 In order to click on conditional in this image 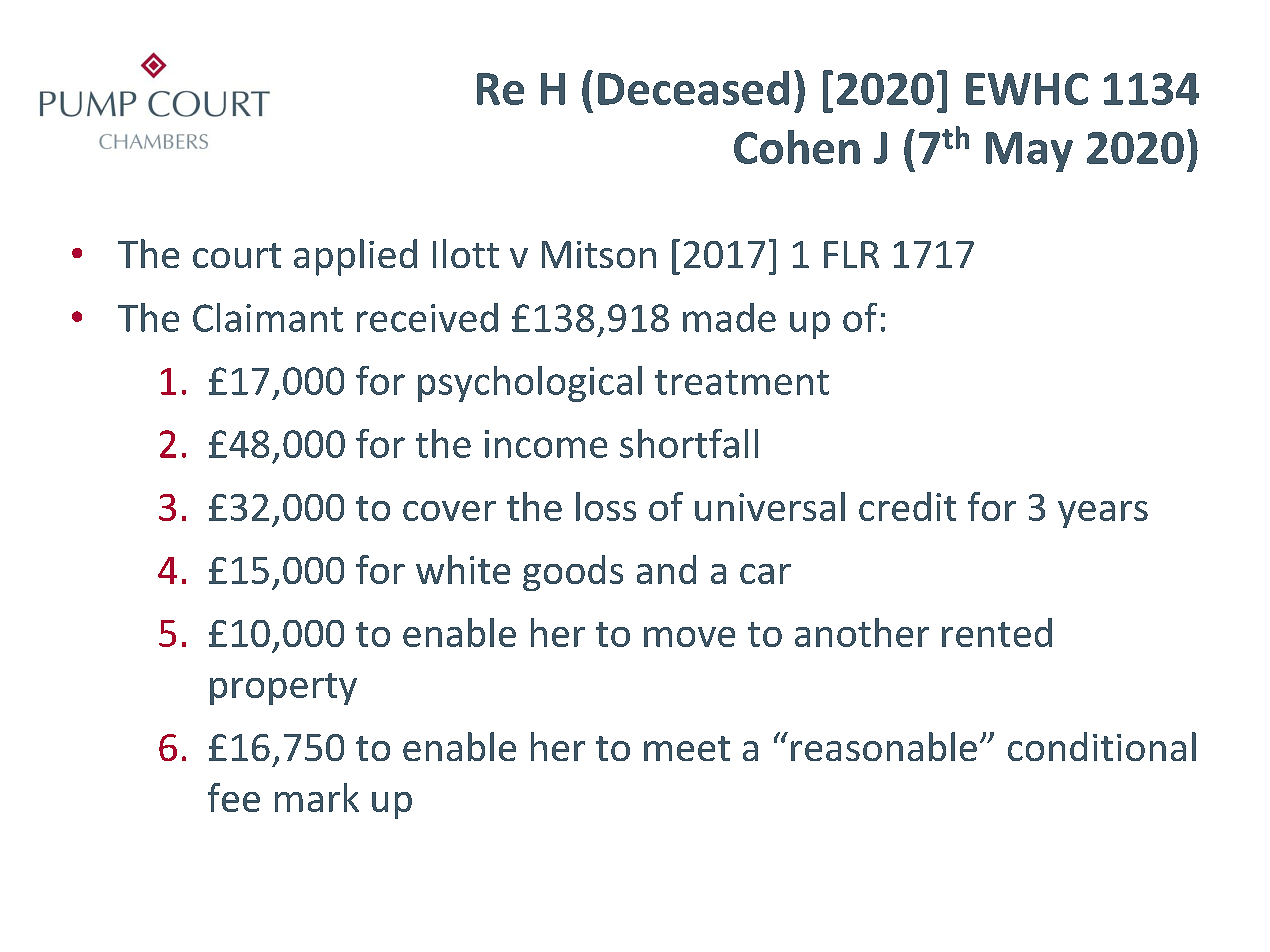, I will do `click(1102, 746)`.
